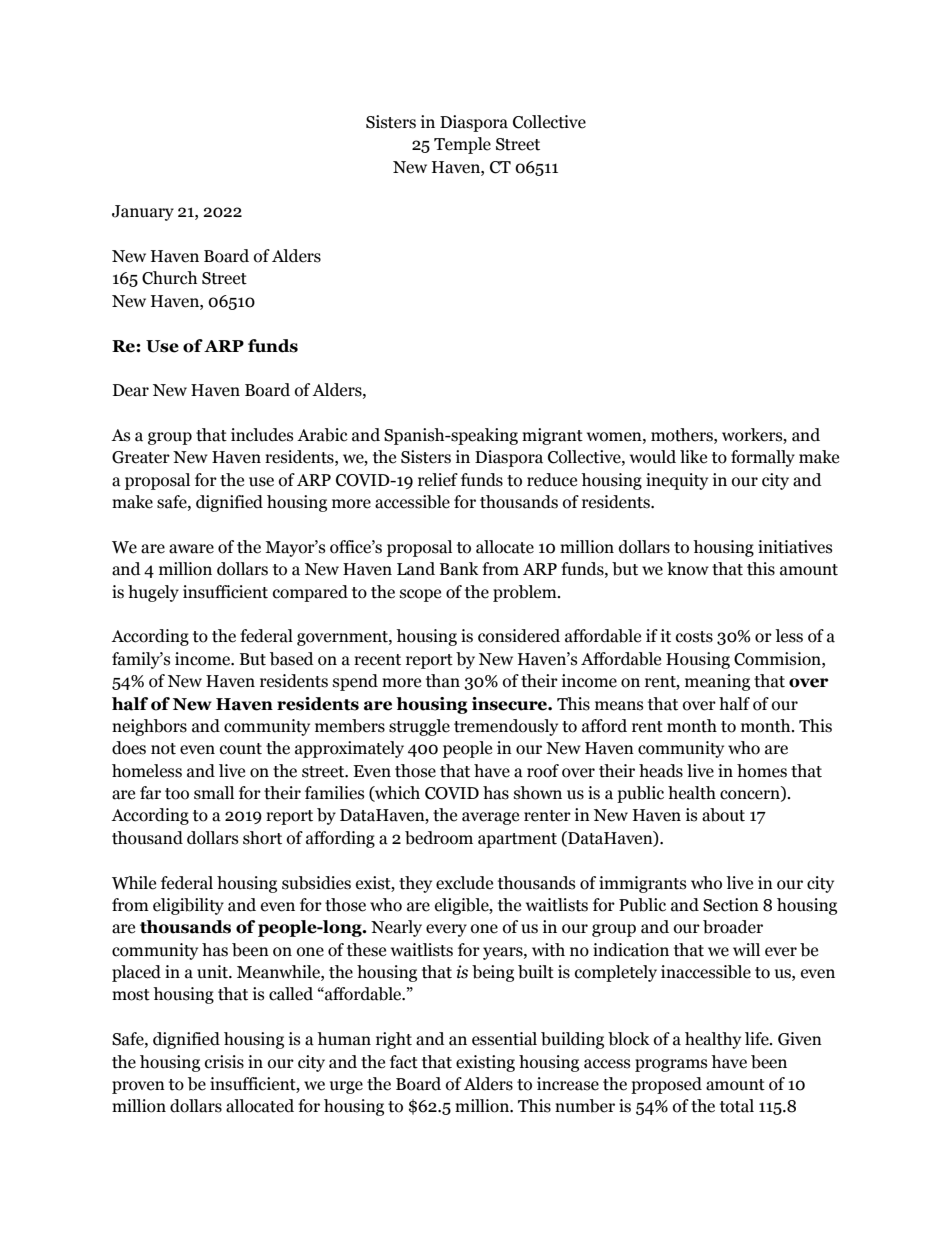 This page has height=1233, width=952. What do you see at coordinates (462, 145) in the page?
I see `Temple` at bounding box center [462, 145].
